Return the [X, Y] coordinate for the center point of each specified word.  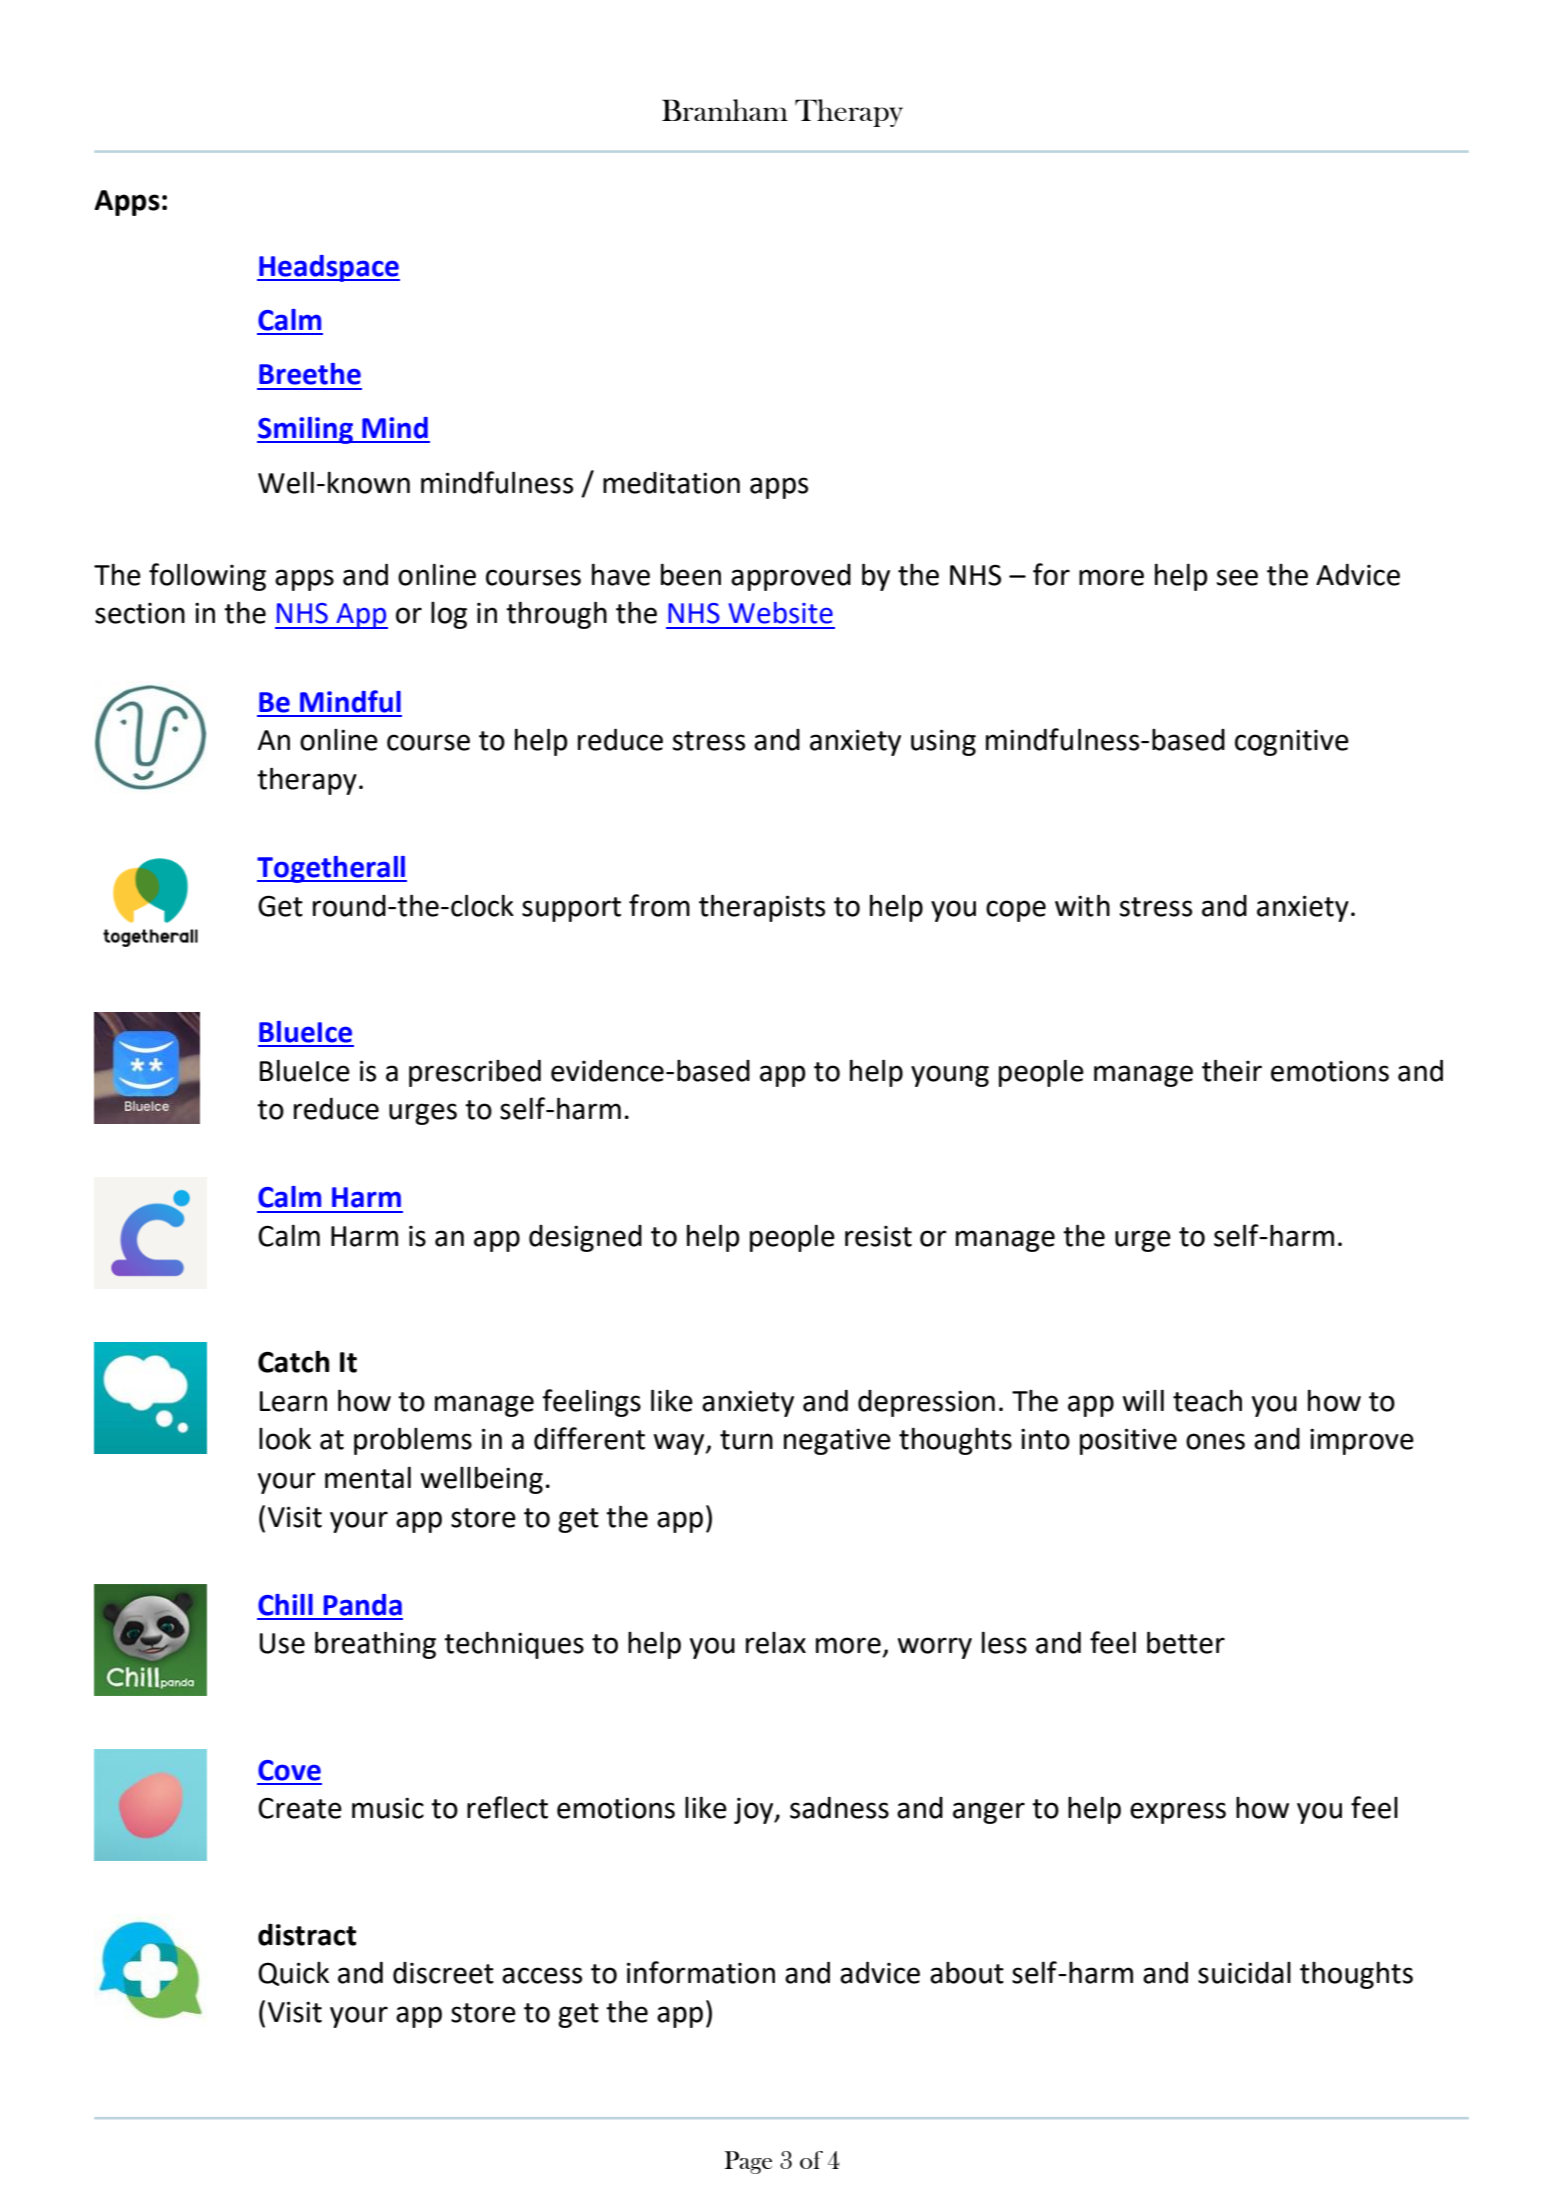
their [1232, 1070]
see [1237, 577]
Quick [293, 1974]
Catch [293, 1362]
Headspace [328, 268]
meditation [671, 483]
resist [878, 1236]
